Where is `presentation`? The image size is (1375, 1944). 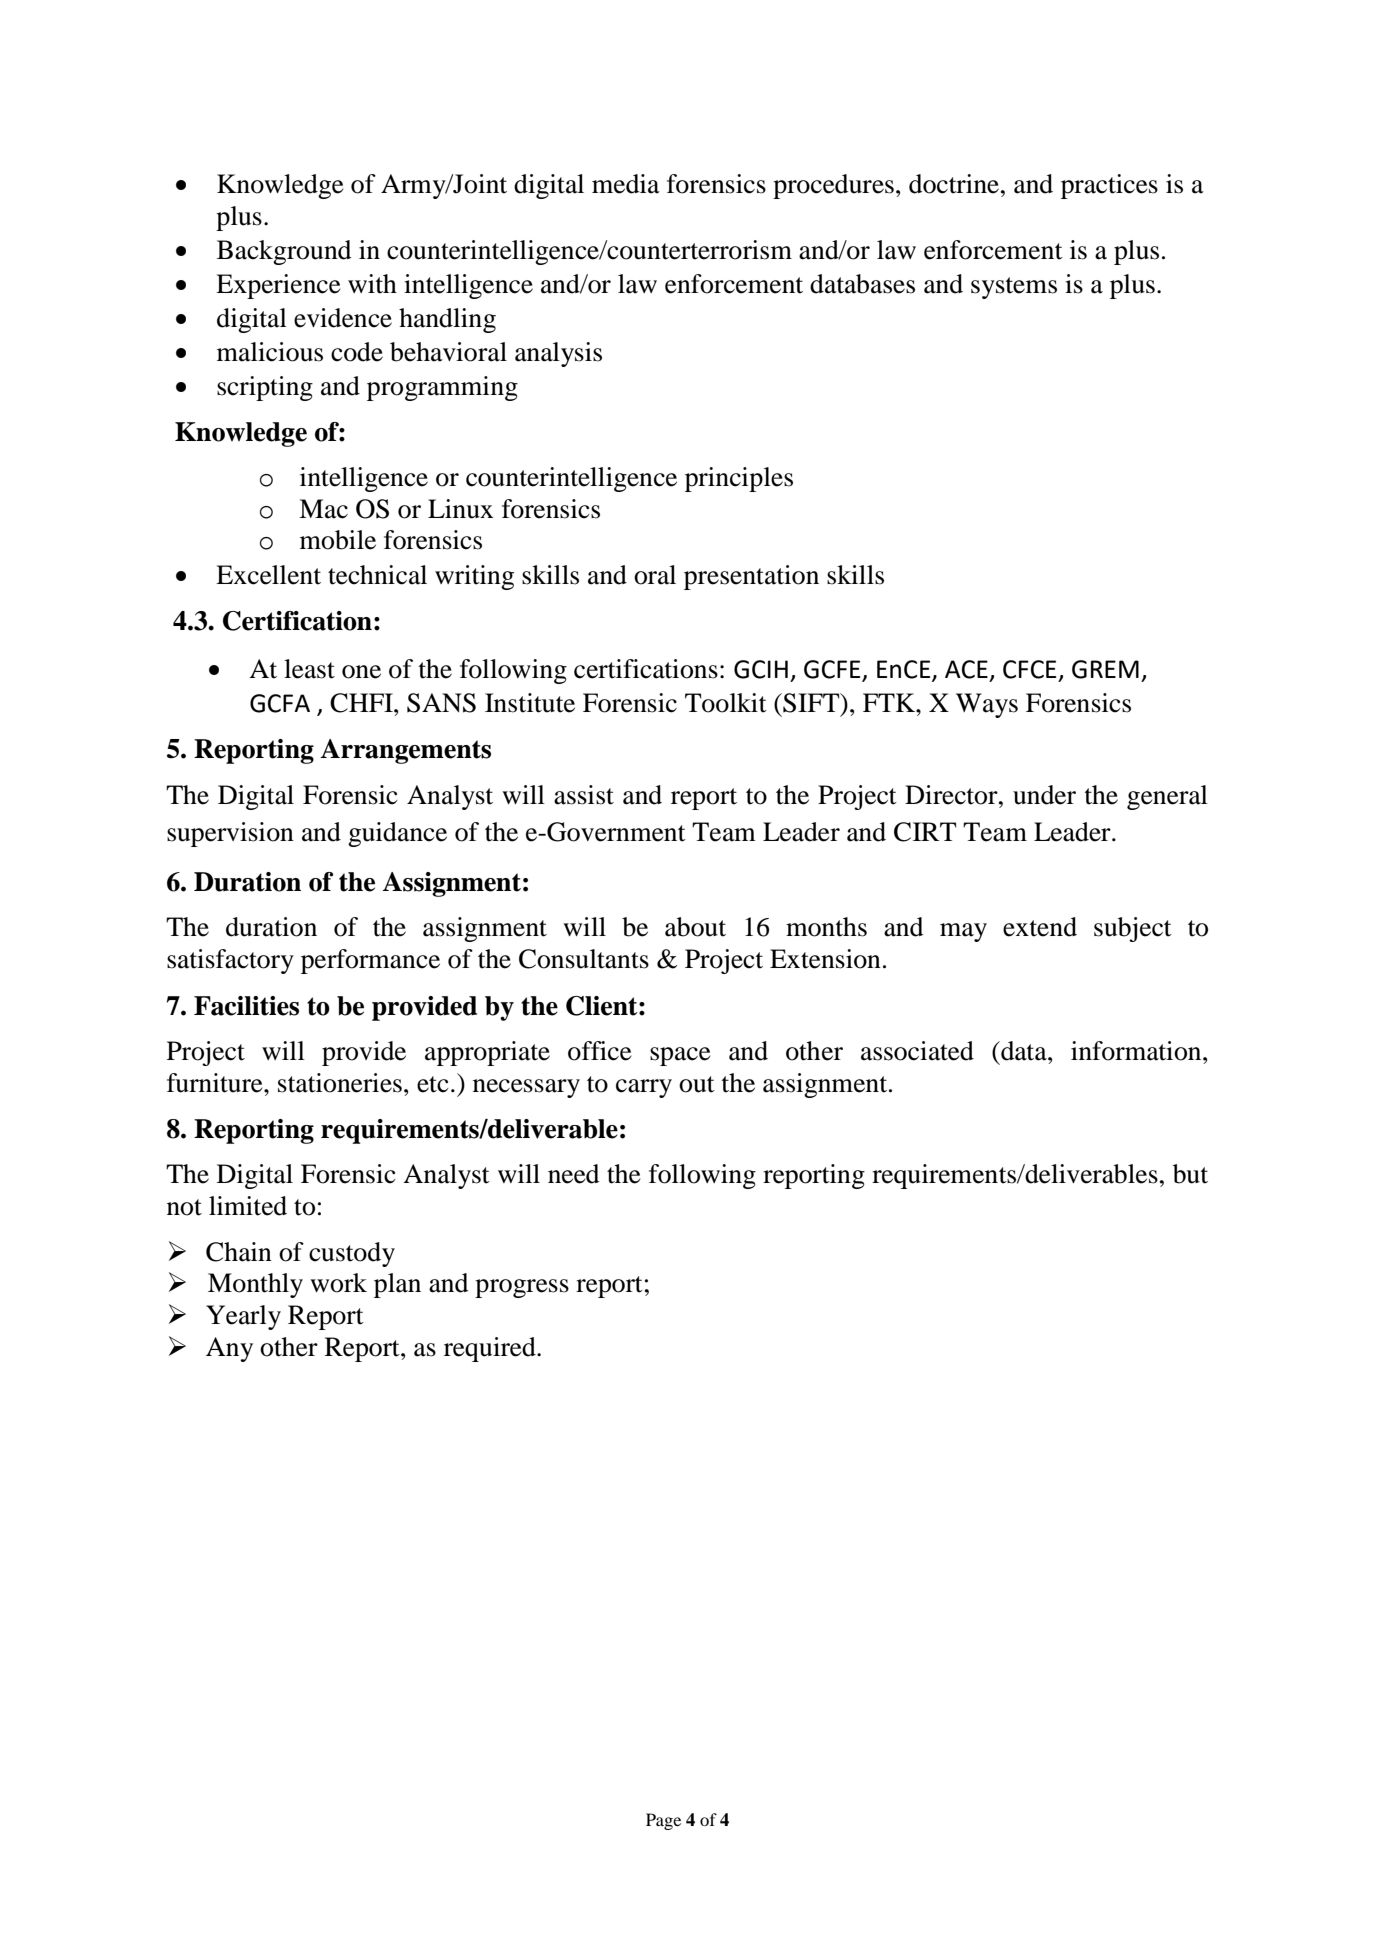 presentation is located at coordinates (751, 577).
